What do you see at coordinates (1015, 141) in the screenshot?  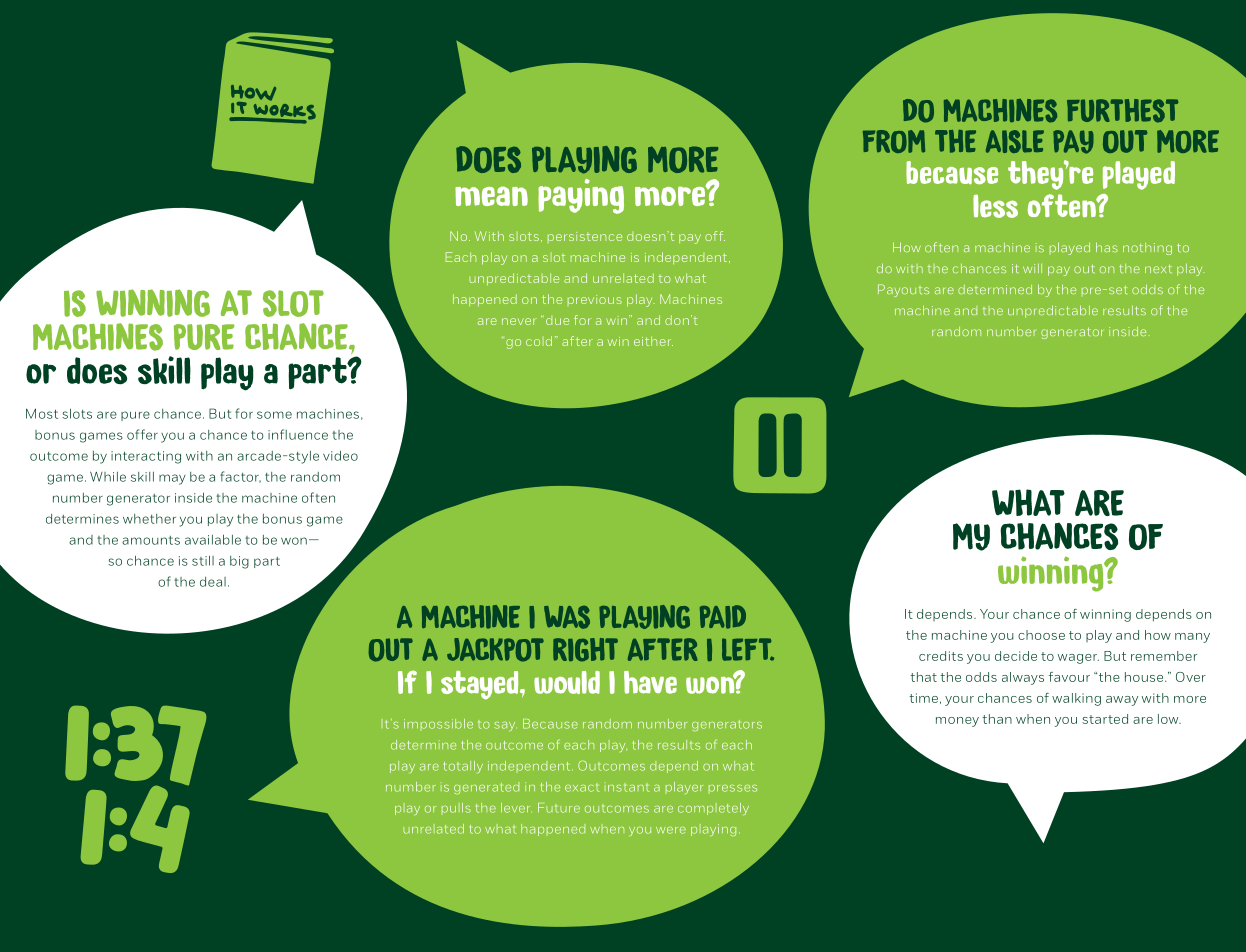 I see `AISLE` at bounding box center [1015, 141].
